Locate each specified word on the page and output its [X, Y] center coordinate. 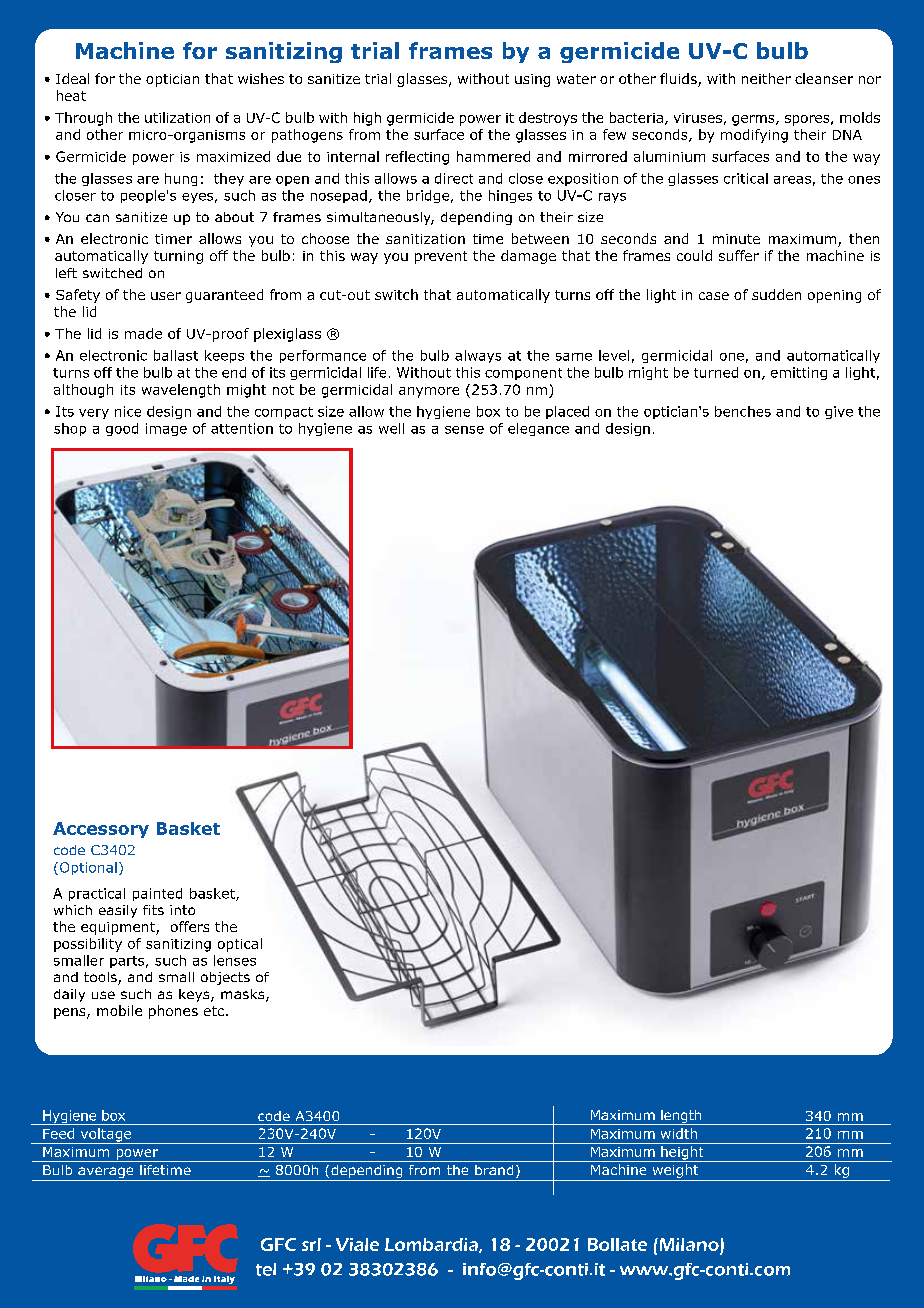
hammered [493, 156]
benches [743, 411]
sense [464, 430]
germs [754, 120]
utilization [177, 117]
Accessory [101, 830]
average [105, 1172]
